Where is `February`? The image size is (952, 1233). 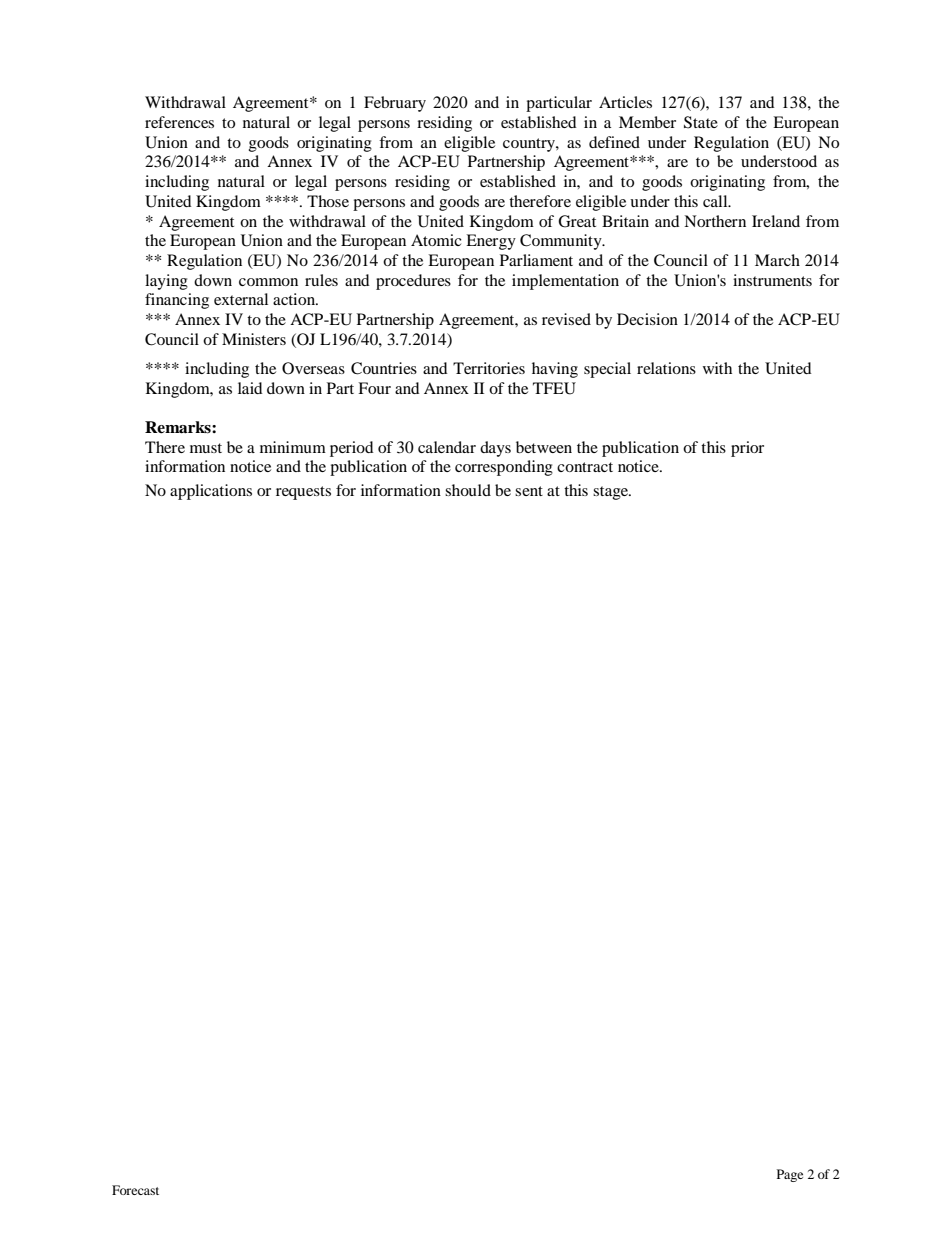
February is located at coordinates (395, 104).
